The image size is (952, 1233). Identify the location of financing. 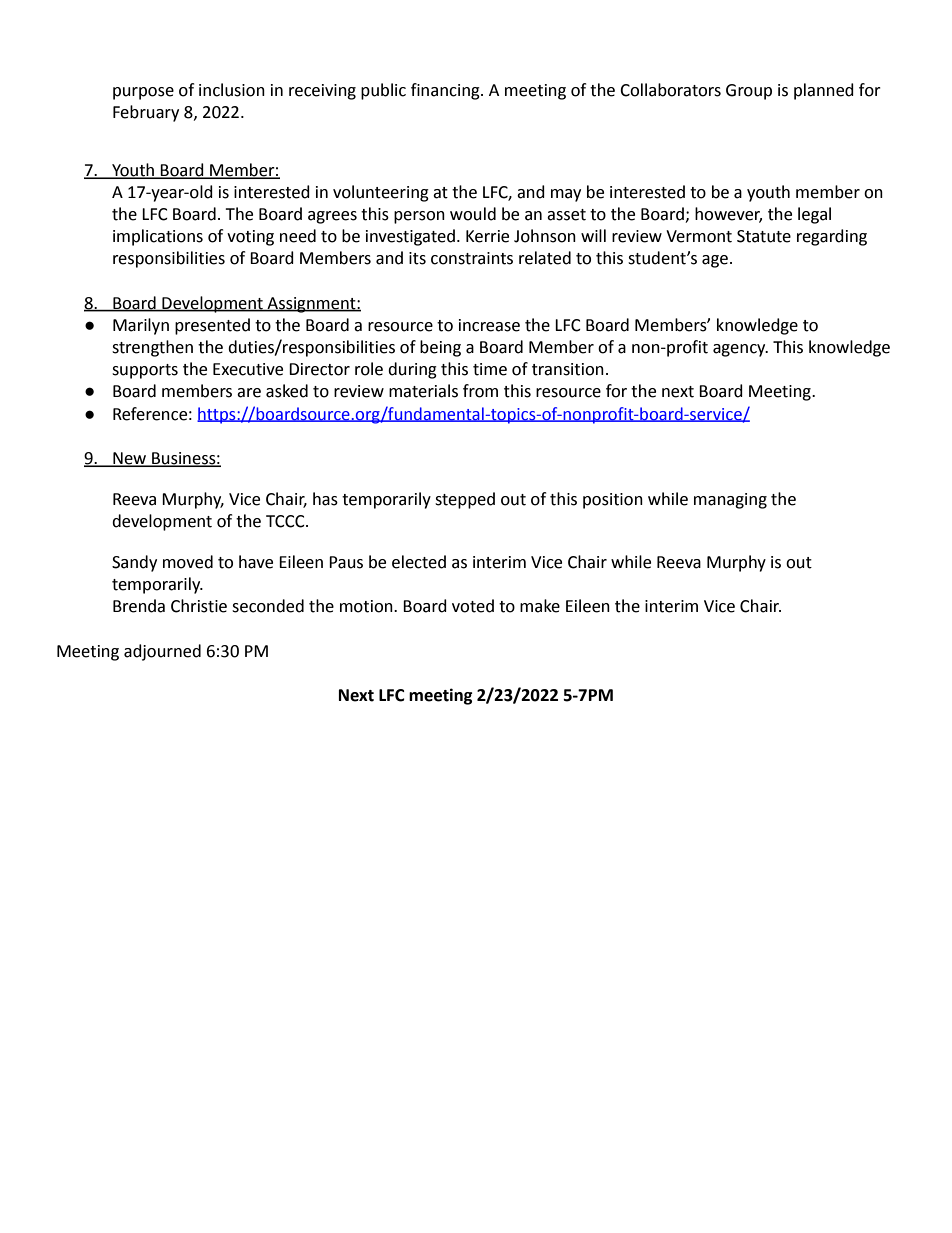
(446, 91).
